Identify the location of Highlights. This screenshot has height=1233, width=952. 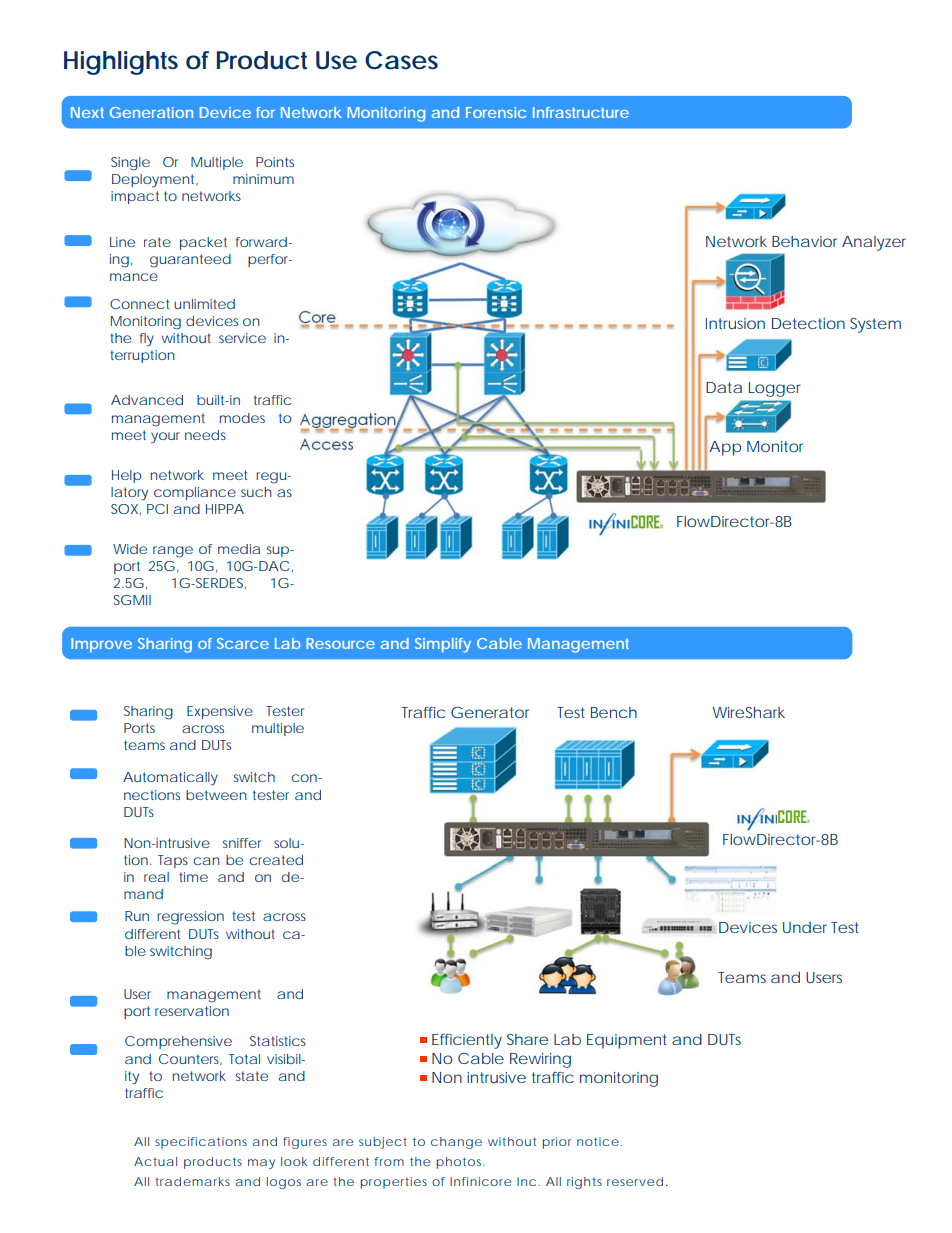
(121, 63).
